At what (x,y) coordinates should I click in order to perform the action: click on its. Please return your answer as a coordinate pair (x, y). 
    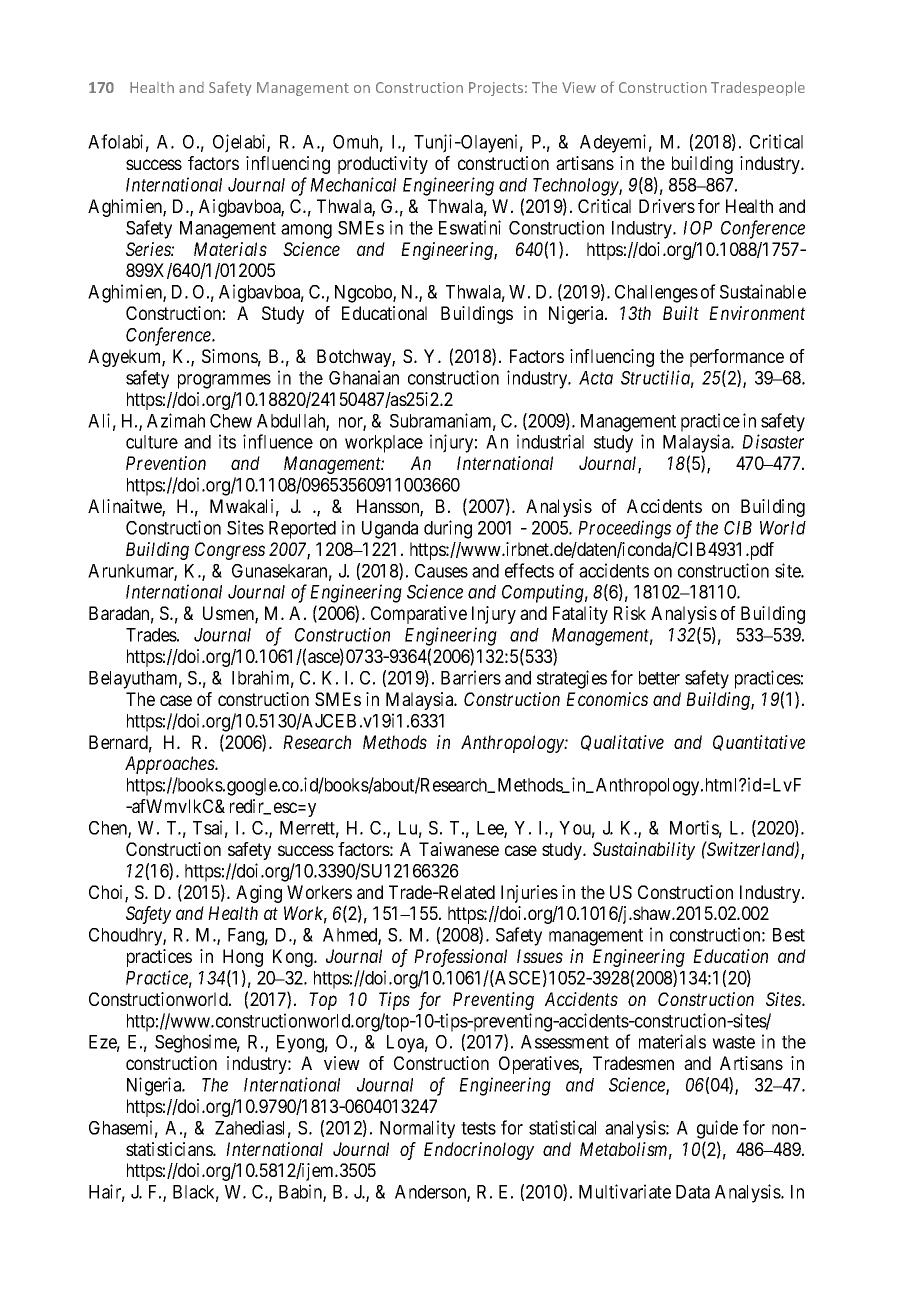
    Looking at the image, I should click on (227, 441).
